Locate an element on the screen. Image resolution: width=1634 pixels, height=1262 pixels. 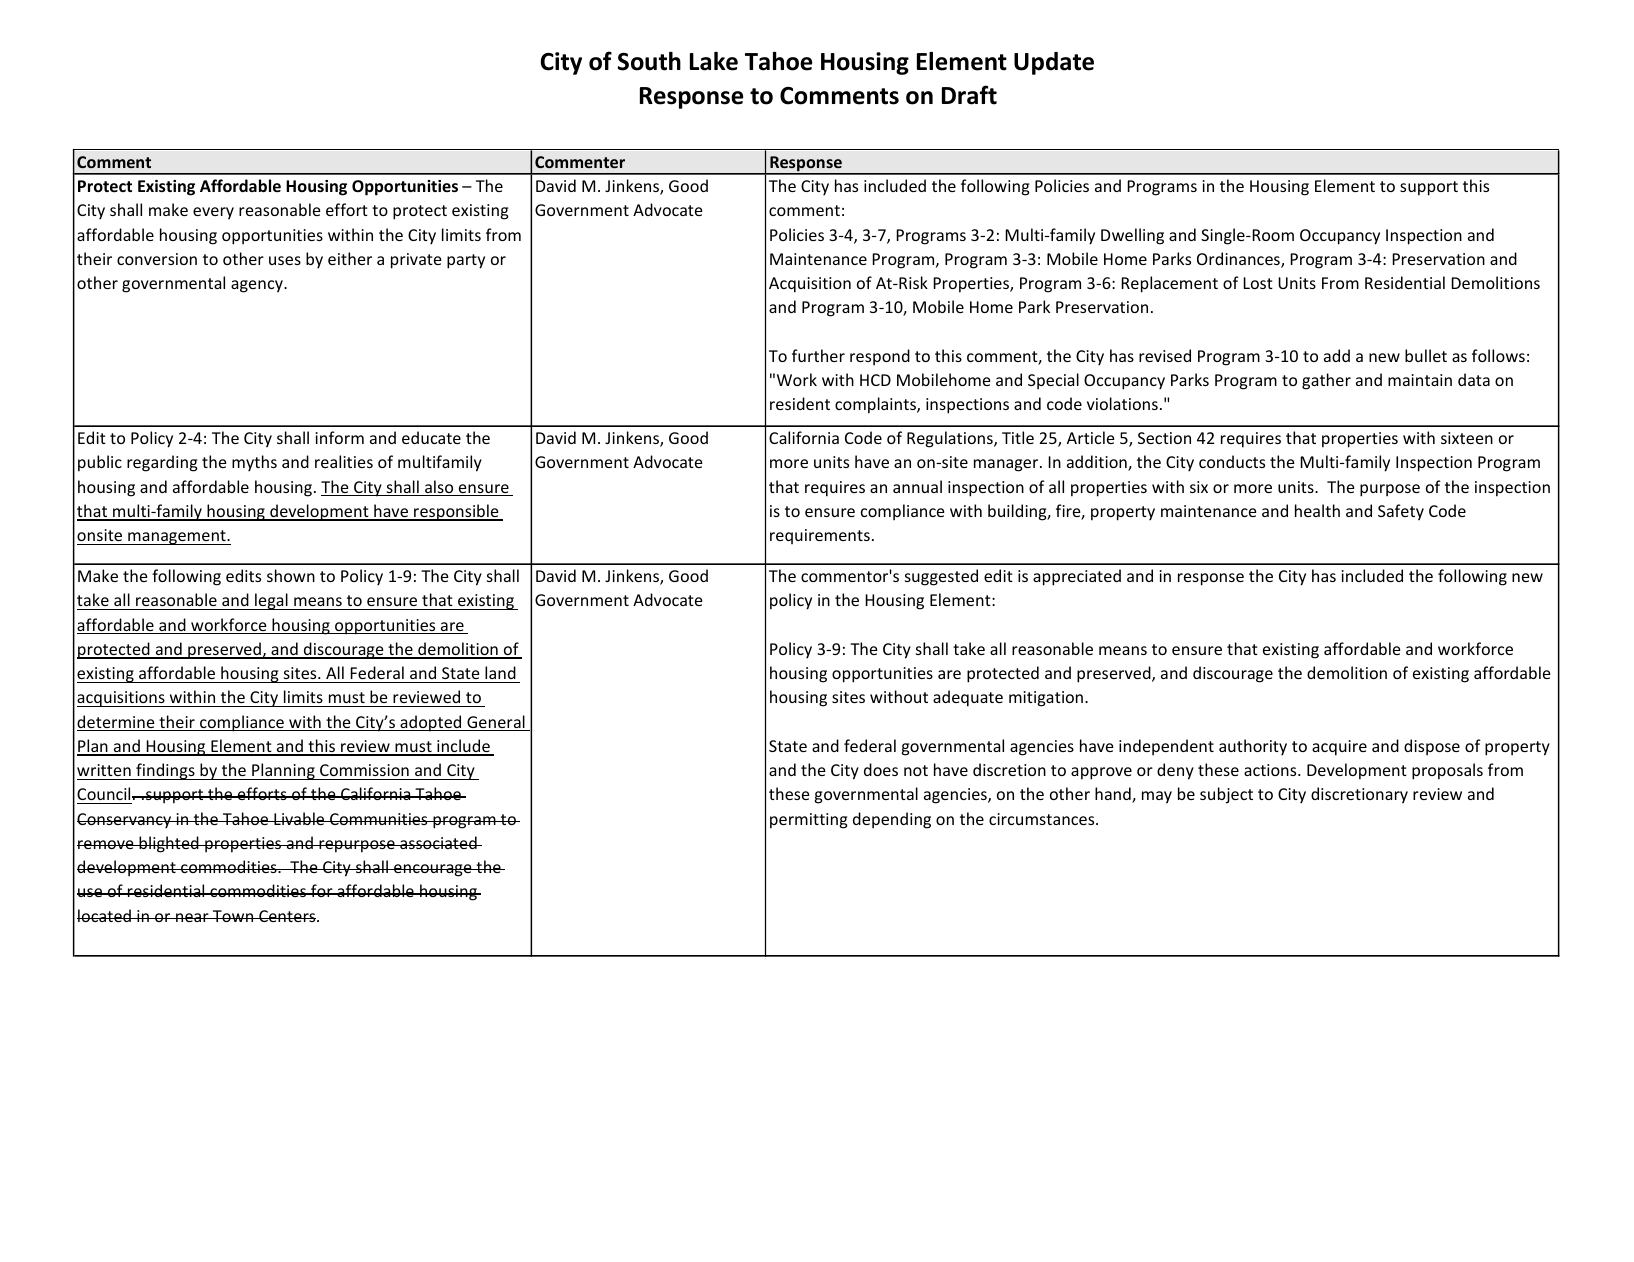
Update is located at coordinates (1054, 63).
